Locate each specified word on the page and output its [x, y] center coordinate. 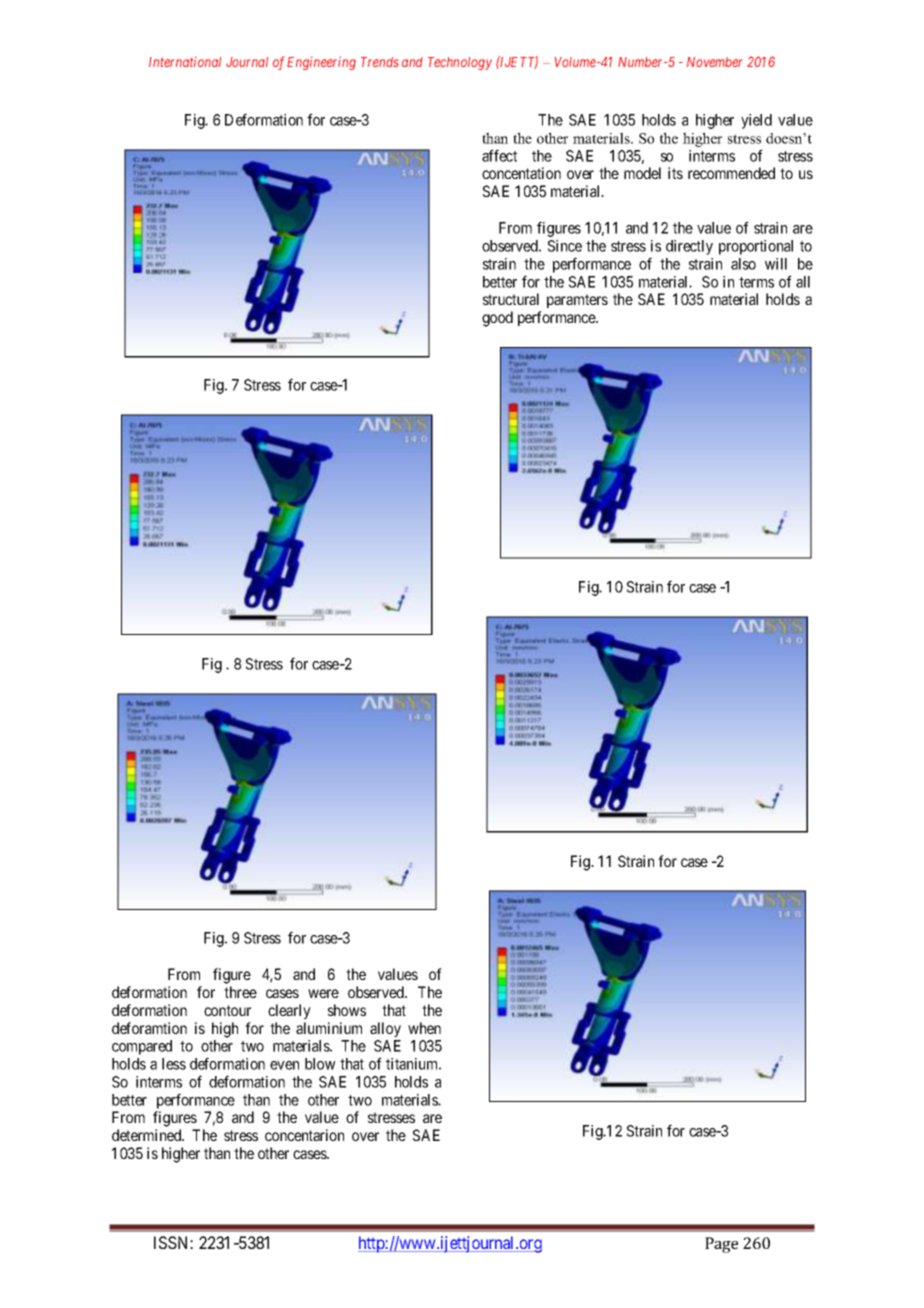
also [743, 264]
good [497, 319]
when [424, 1028]
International [185, 62]
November [714, 62]
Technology [460, 63]
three [240, 992]
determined [148, 1135]
